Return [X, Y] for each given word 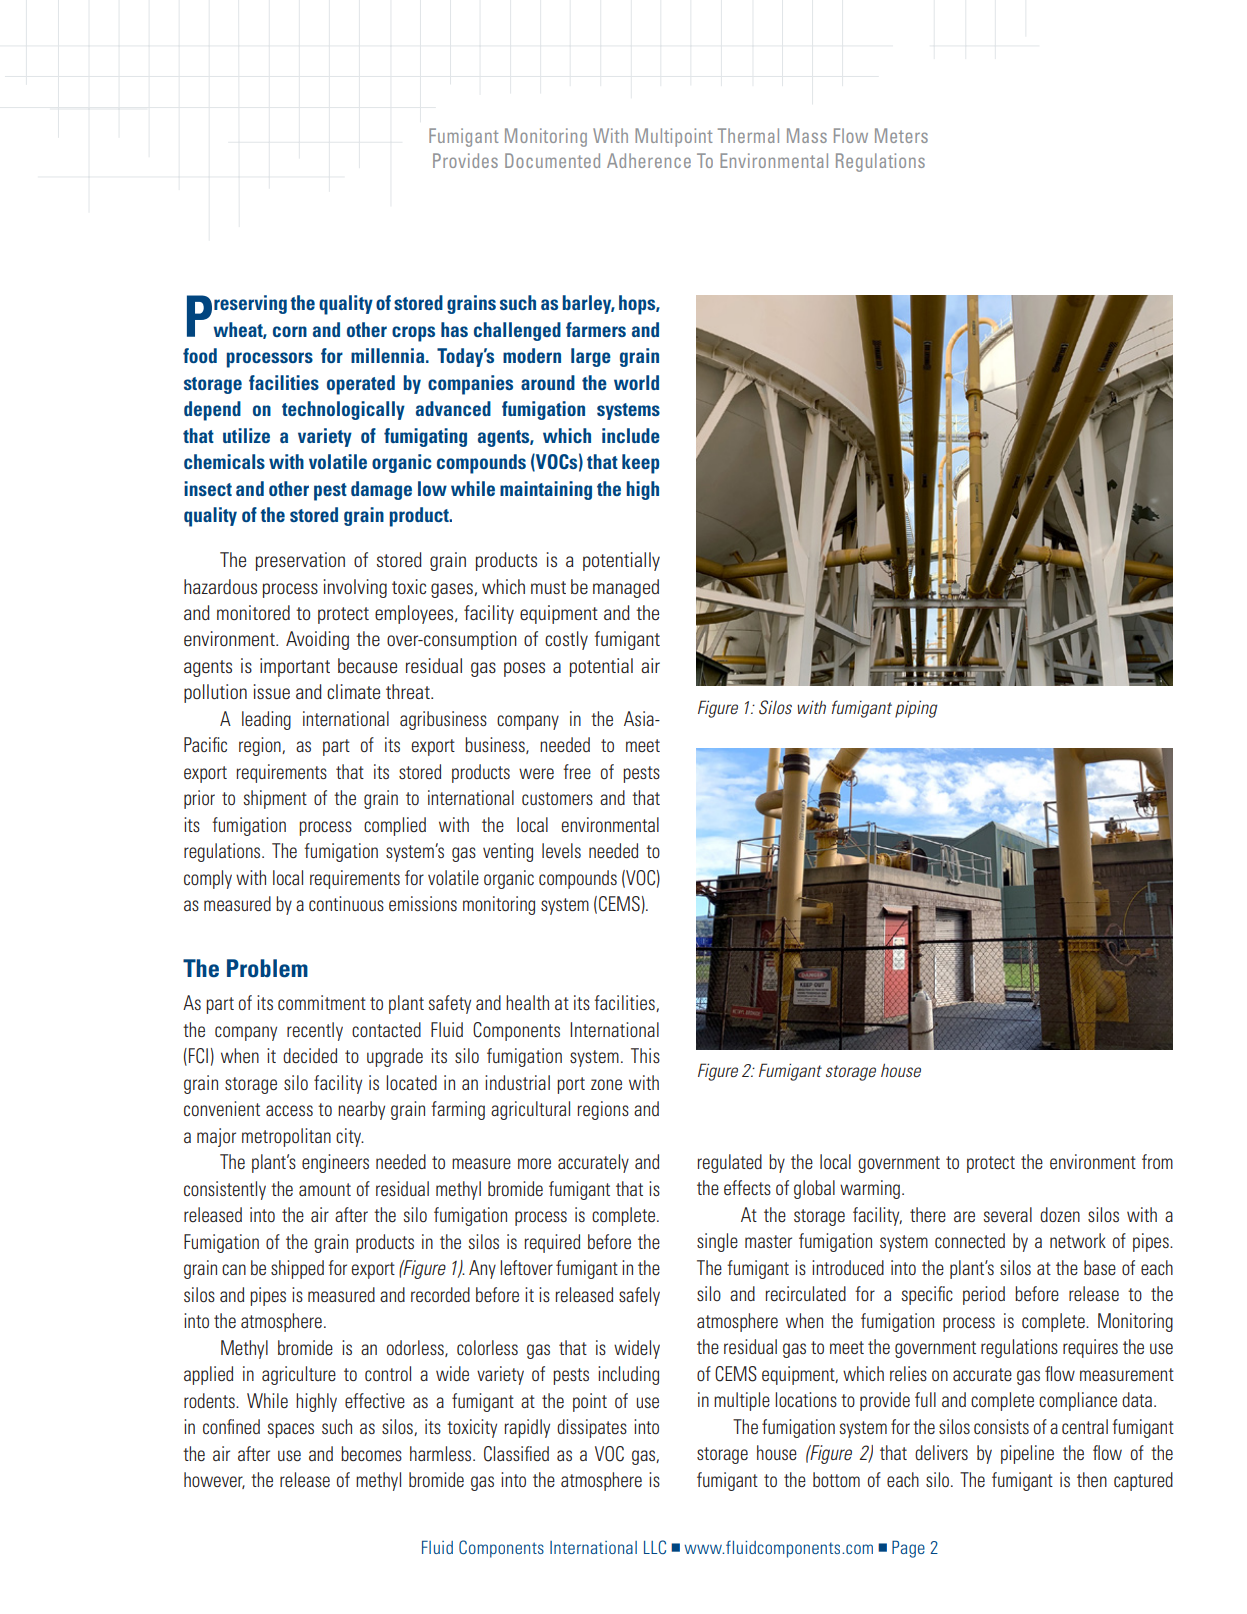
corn [290, 331]
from [1157, 1161]
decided [310, 1055]
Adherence [649, 160]
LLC [655, 1547]
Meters [901, 135]
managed [626, 588]
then [1092, 1479]
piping [916, 709]
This [645, 1055]
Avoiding [317, 640]
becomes [371, 1453]
